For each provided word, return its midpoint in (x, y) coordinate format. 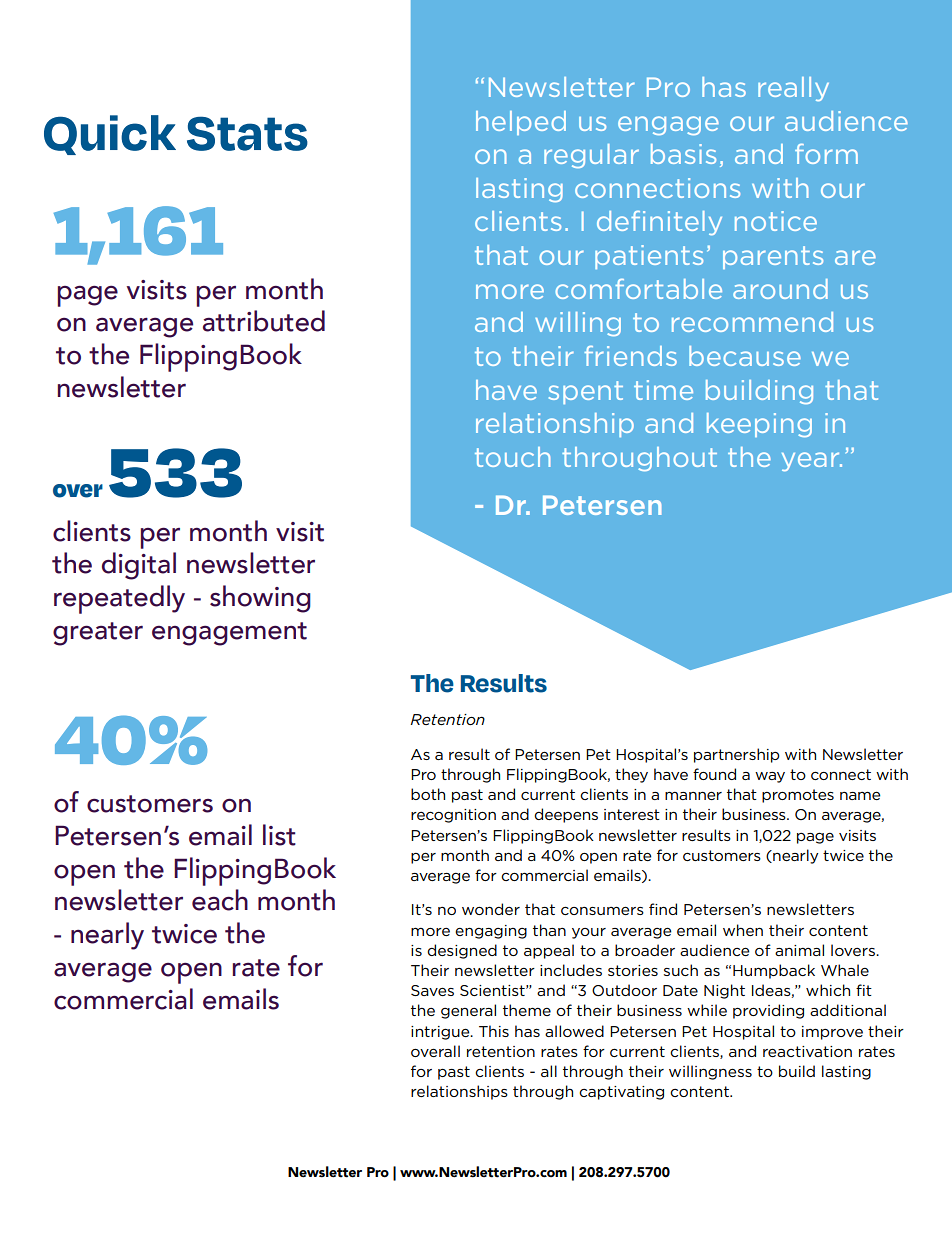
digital (139, 566)
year (812, 461)
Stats (247, 133)
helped (521, 123)
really (793, 89)
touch (513, 457)
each (220, 900)
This (494, 1031)
